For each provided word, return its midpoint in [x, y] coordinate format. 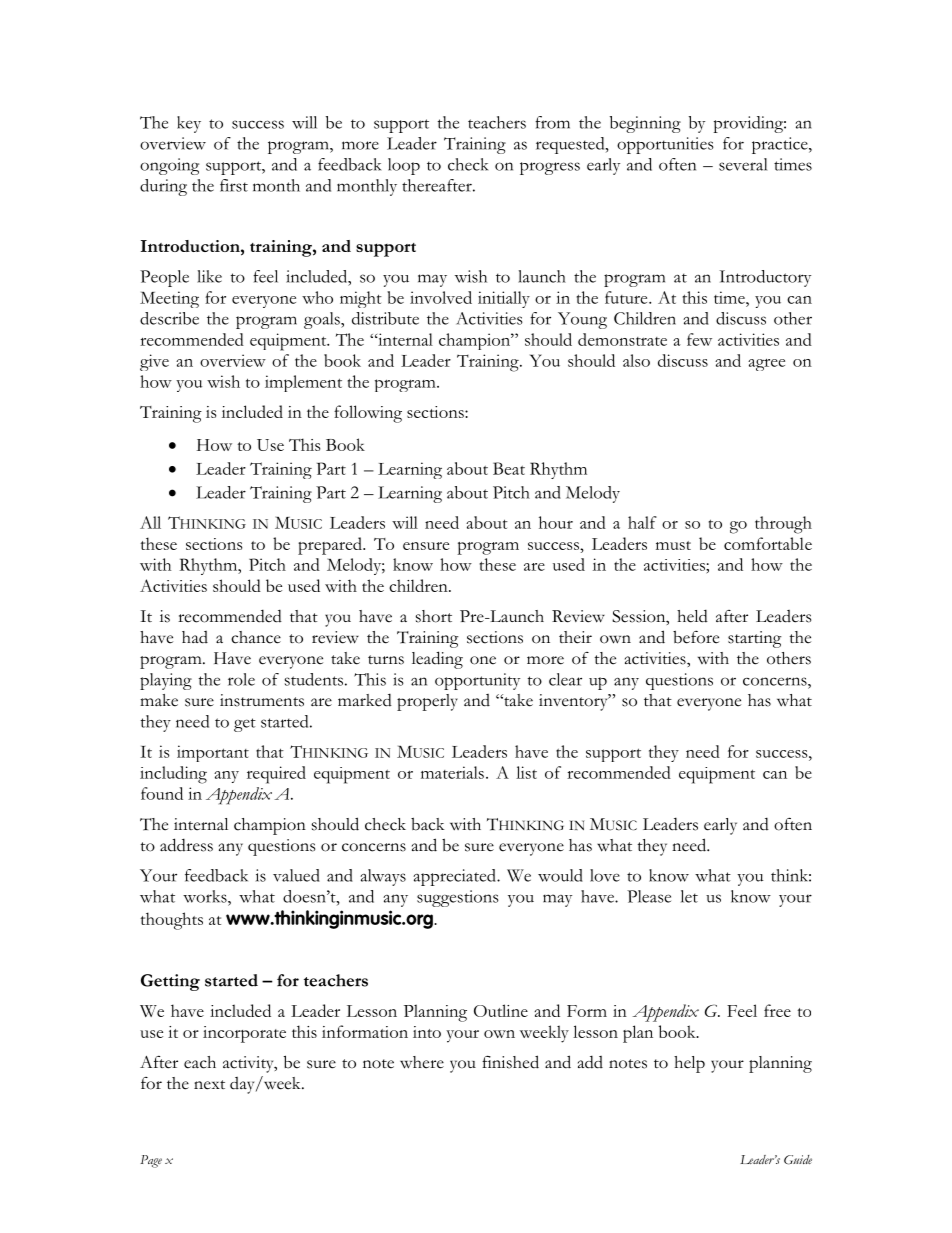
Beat [509, 468]
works [206, 896]
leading [437, 660]
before [696, 637]
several [743, 164]
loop [404, 166]
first [234, 185]
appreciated [455, 877]
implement [303, 383]
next [209, 1085]
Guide [798, 1160]
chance [256, 637]
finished [510, 1062]
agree [766, 365]
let [689, 896]
